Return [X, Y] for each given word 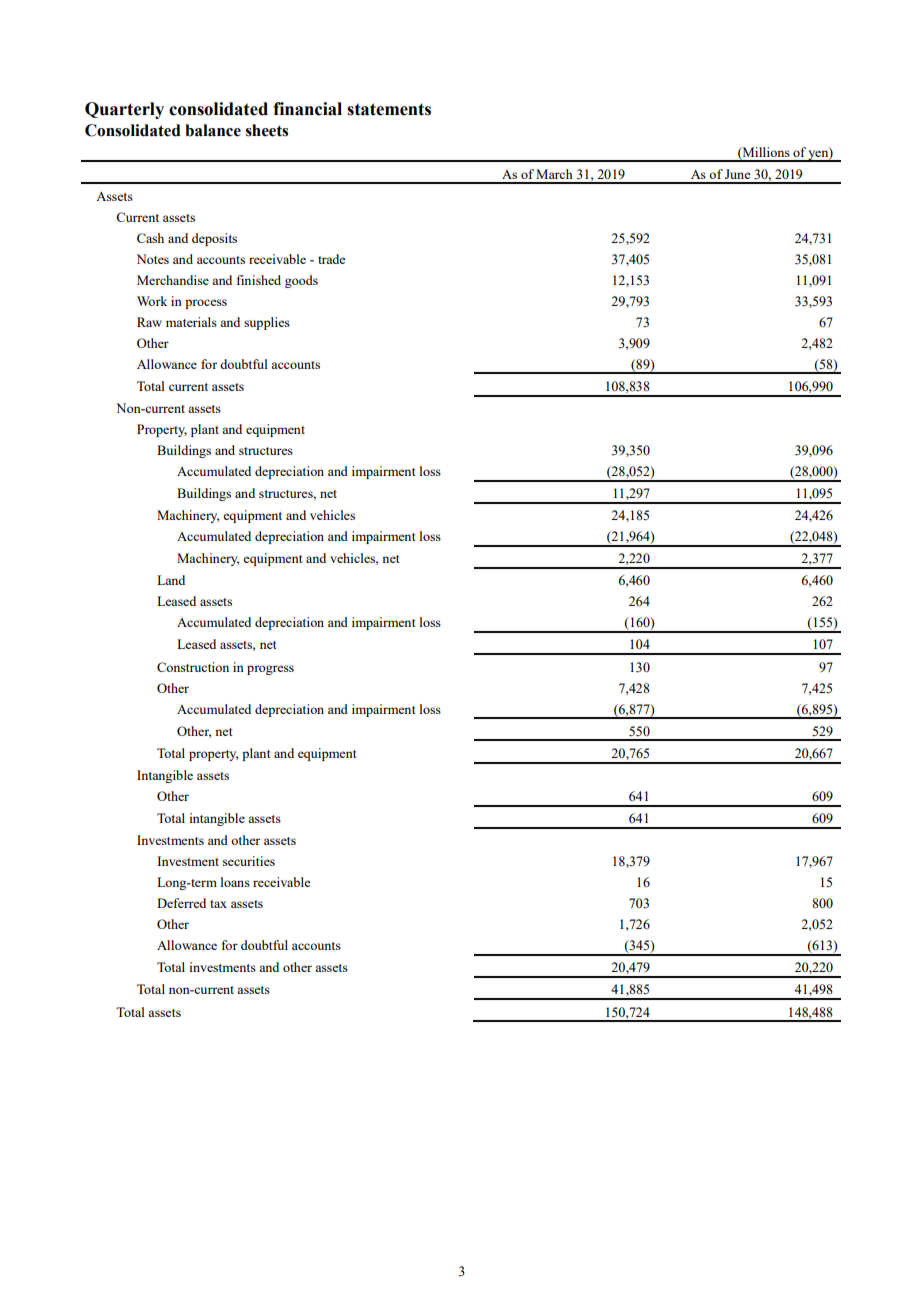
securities [249, 861]
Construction [193, 667]
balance [213, 130]
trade [332, 259]
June [738, 174]
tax [218, 904]
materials [191, 322]
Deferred [181, 903]
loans [235, 882]
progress [270, 670]
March [554, 174]
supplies [267, 323]
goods [301, 281]
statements [389, 109]
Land [171, 580]
